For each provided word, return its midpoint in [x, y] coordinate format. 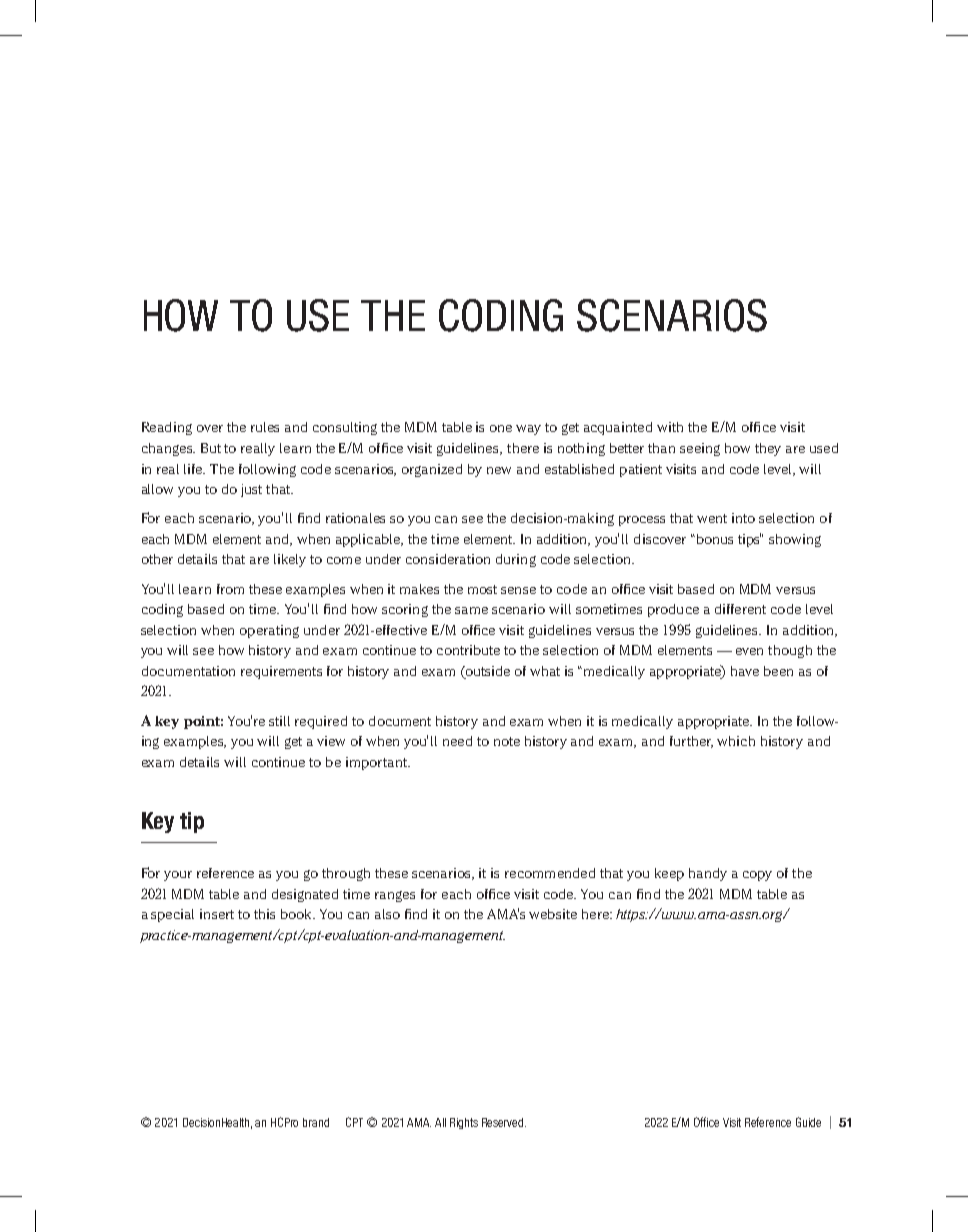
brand [316, 1122]
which [736, 741]
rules [265, 427]
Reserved [504, 1122]
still [279, 721]
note [507, 741]
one [501, 428]
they [768, 449]
